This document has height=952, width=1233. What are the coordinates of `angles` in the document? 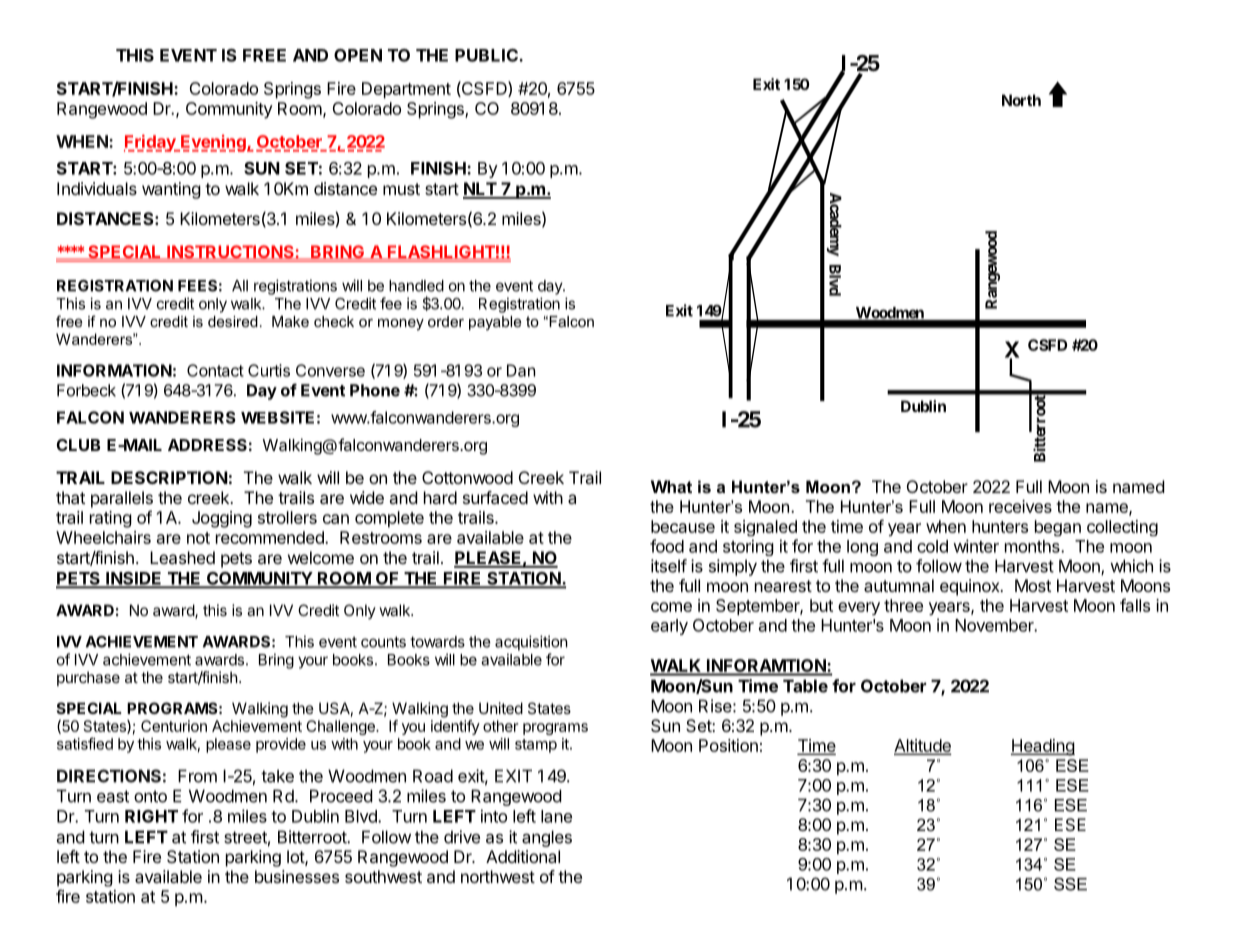 It's located at (547, 838).
